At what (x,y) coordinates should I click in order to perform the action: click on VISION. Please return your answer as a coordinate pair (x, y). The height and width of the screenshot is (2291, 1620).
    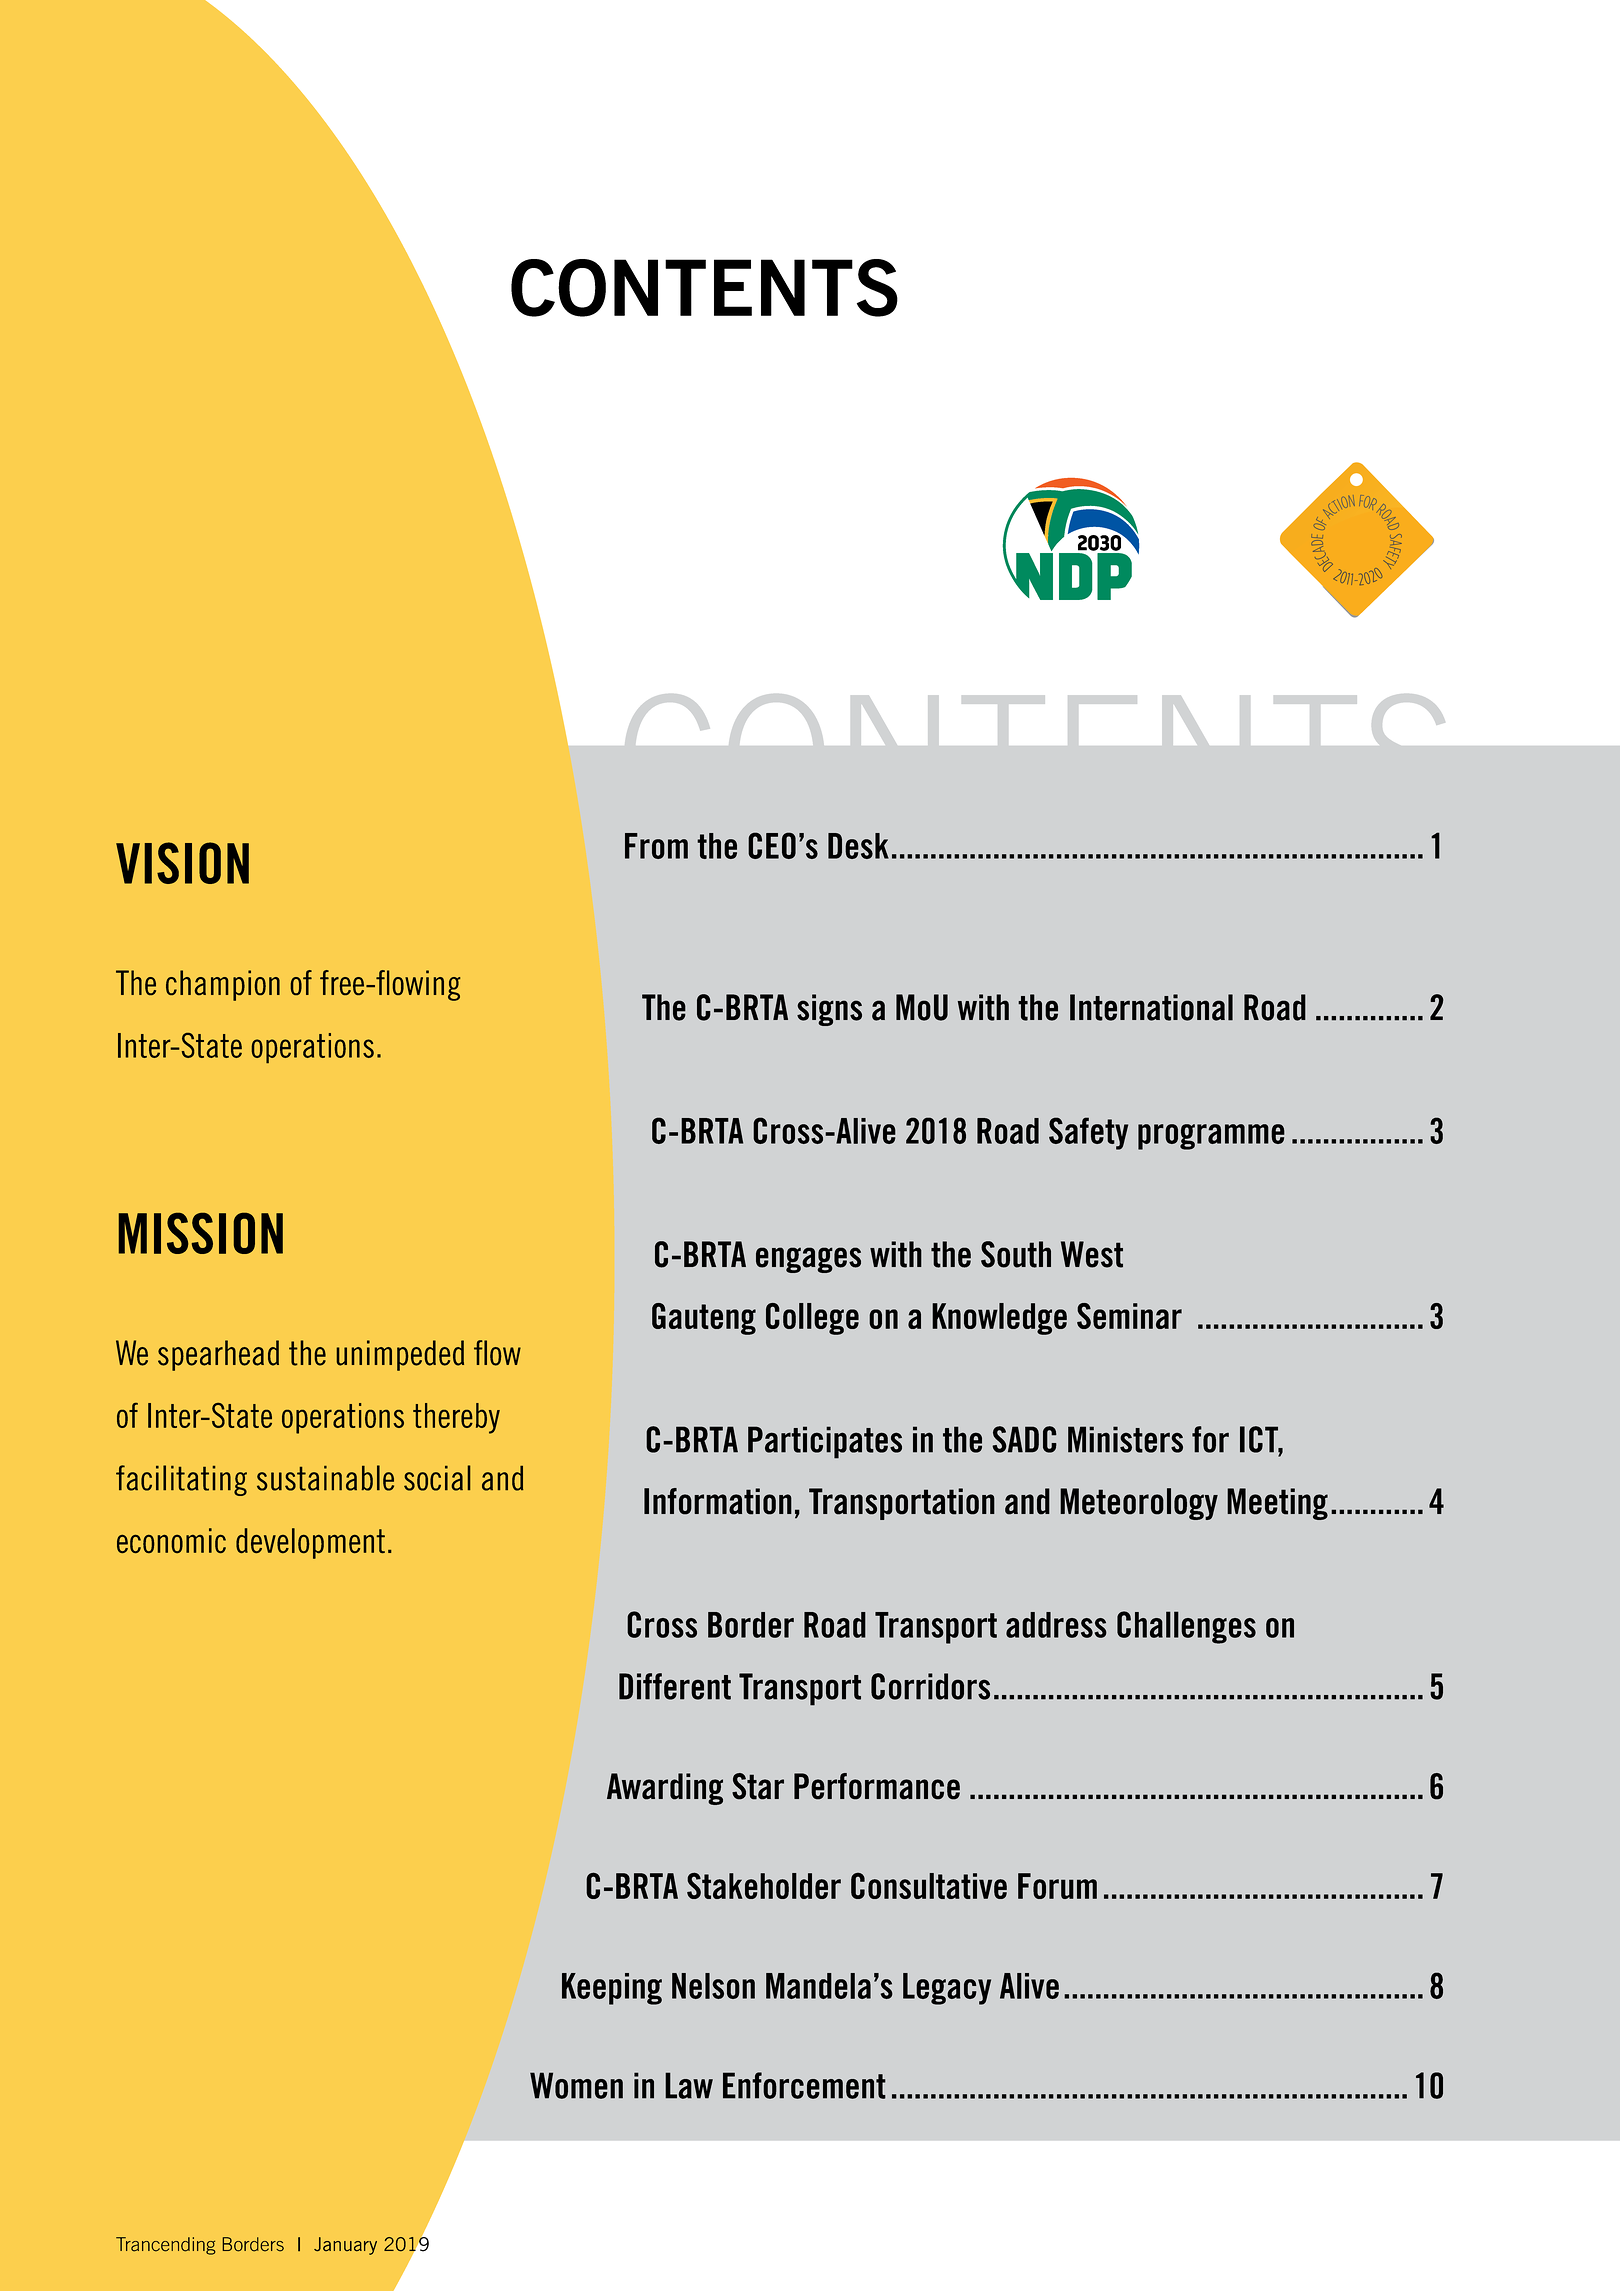
    Looking at the image, I should click on (182, 863).
